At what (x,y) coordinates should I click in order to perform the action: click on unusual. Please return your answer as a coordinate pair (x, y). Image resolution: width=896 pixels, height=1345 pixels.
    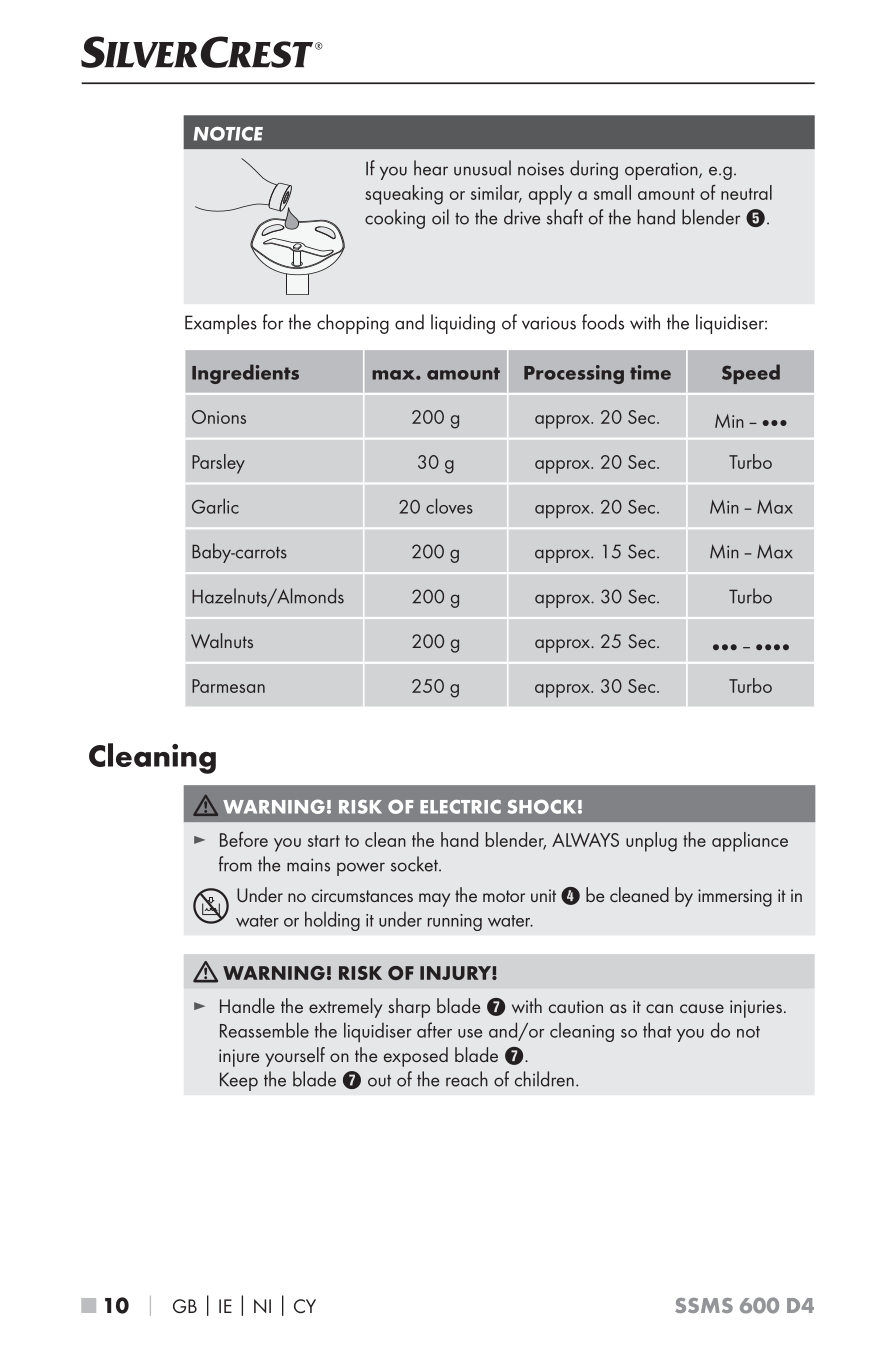
    Looking at the image, I should click on (482, 168).
